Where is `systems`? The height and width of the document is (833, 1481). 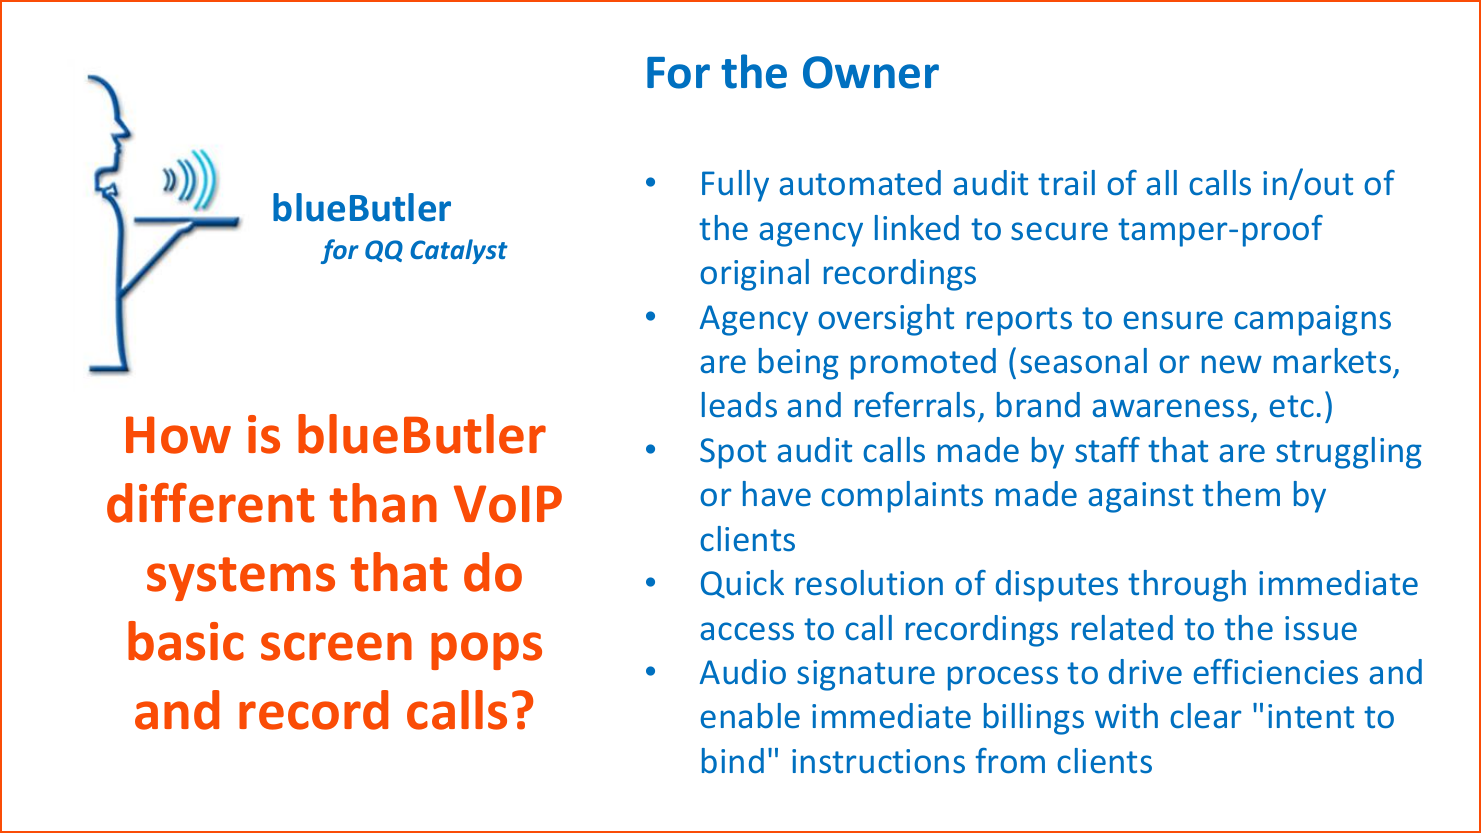 systems is located at coordinates (241, 579).
